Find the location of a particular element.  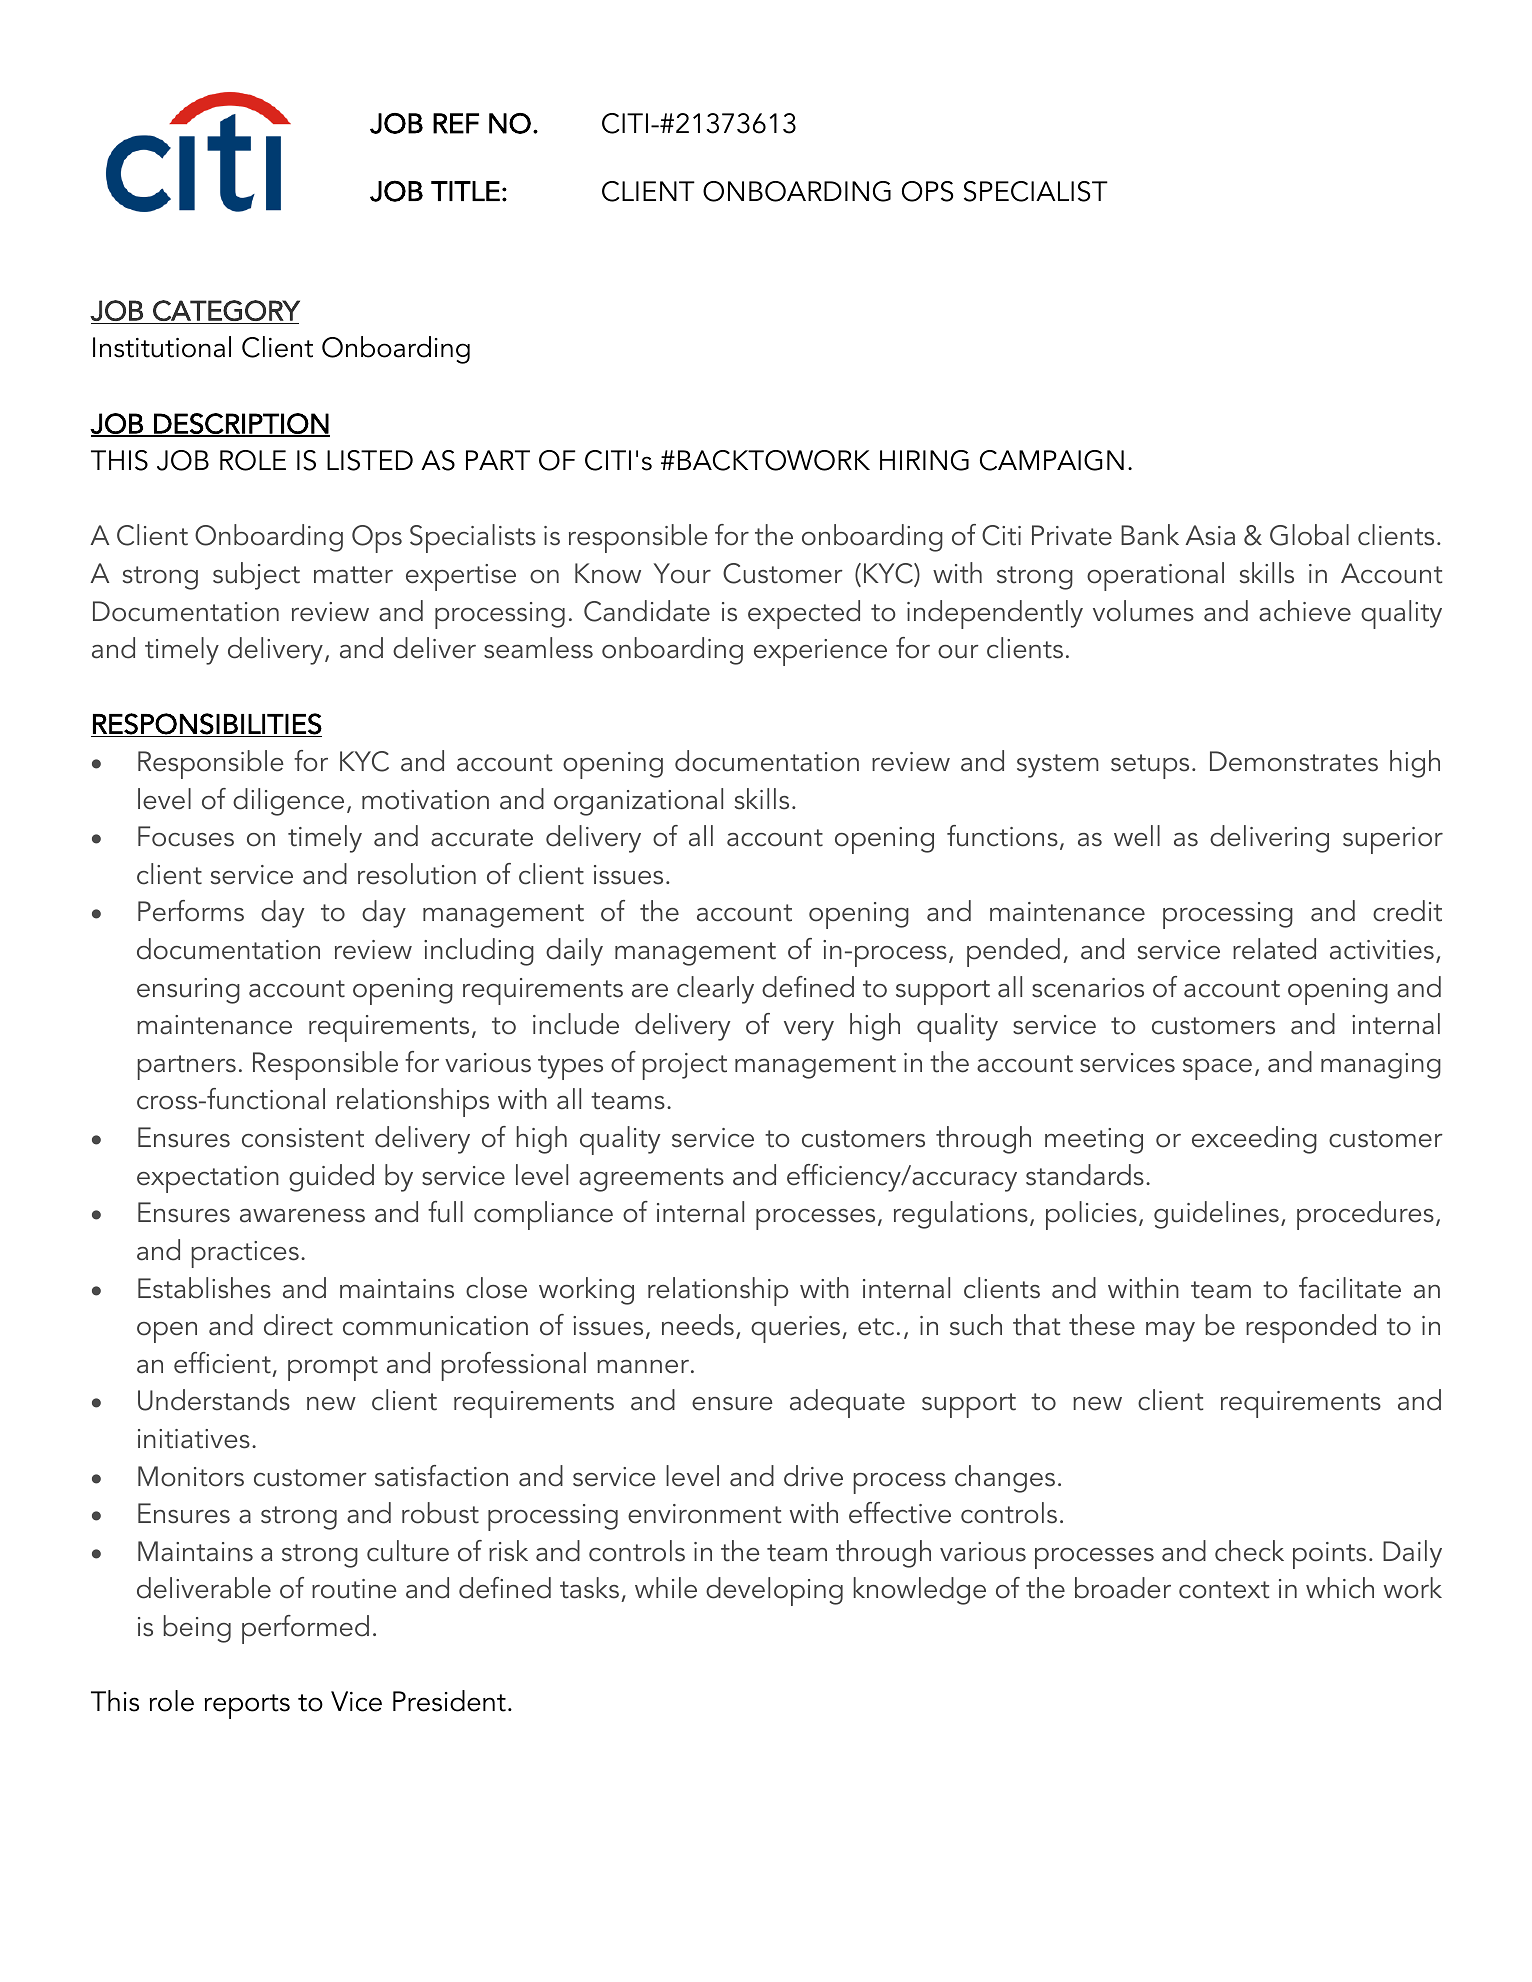

guided is located at coordinates (331, 1178).
